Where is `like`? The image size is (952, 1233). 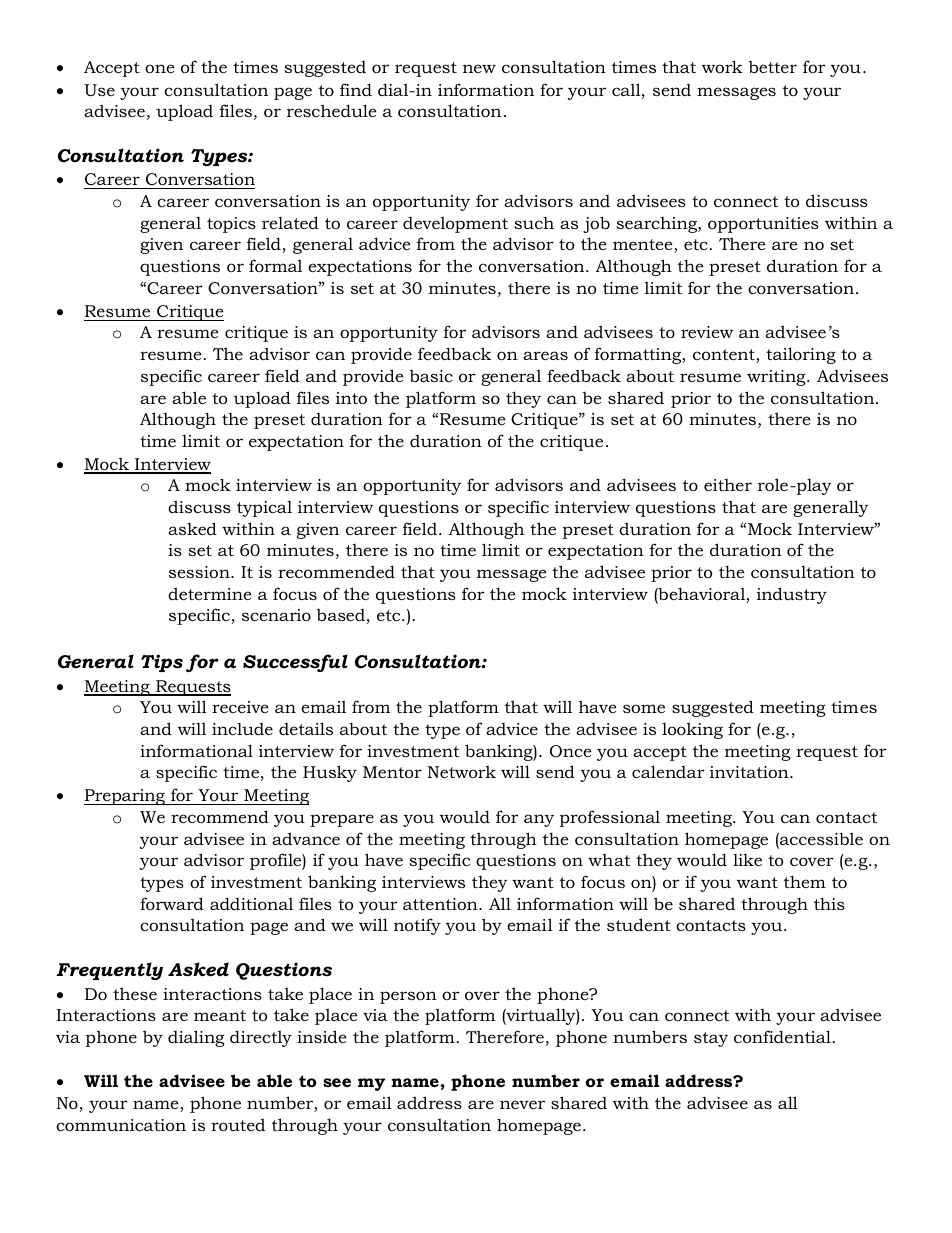
like is located at coordinates (747, 859).
